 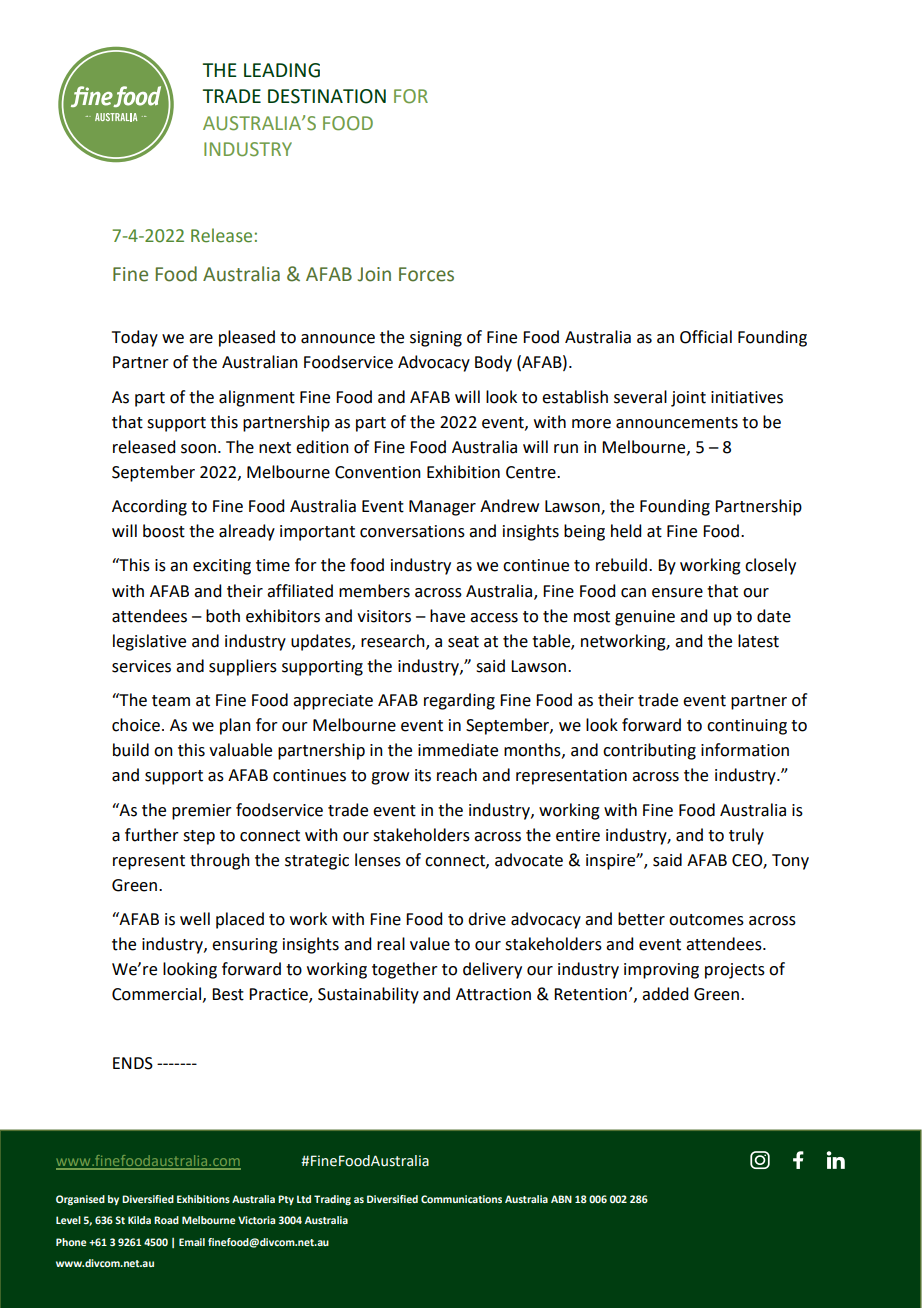 I want to click on According, so click(x=149, y=507).
